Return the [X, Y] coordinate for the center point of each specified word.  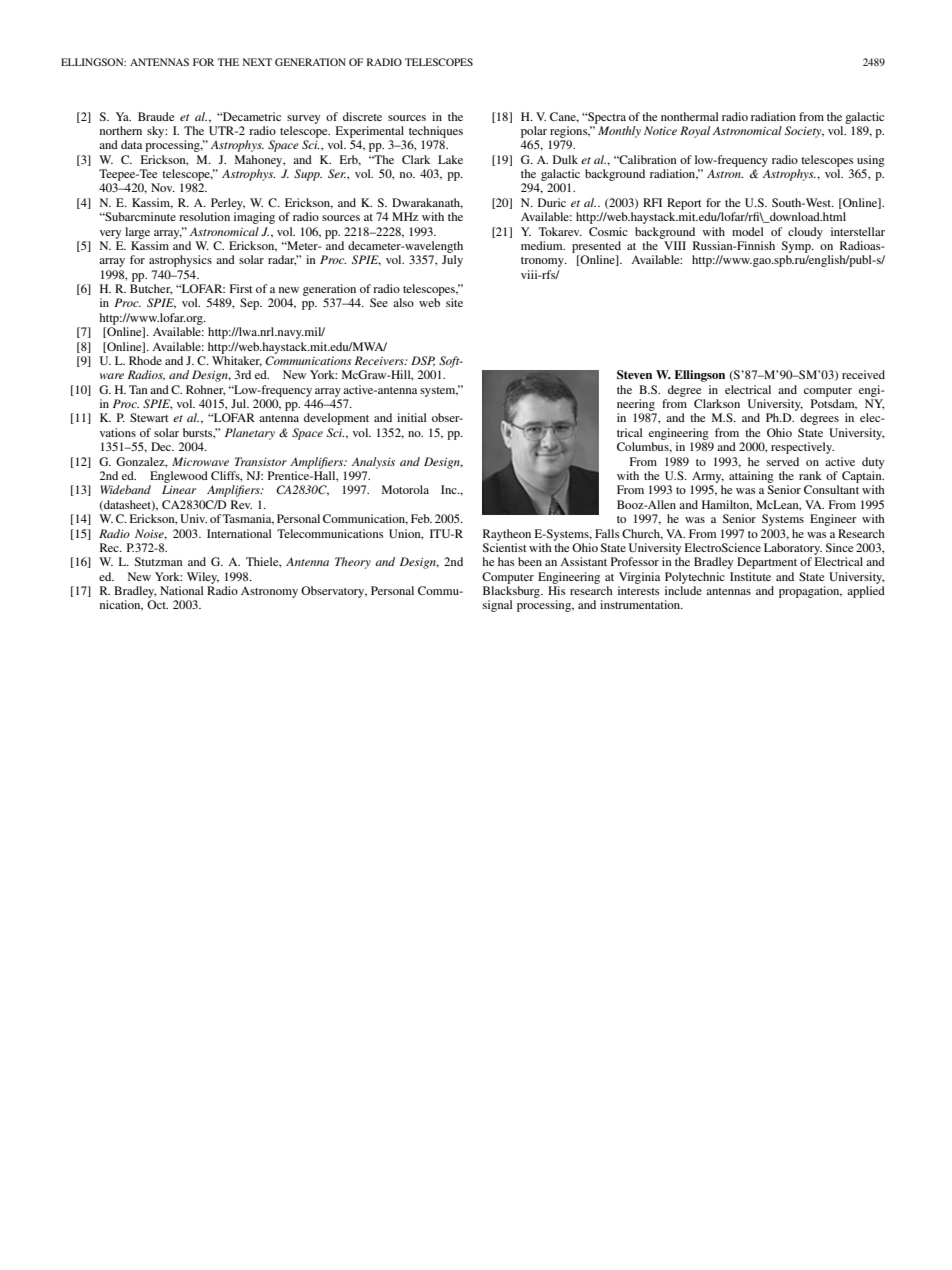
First [241, 288]
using [871, 161]
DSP [423, 361]
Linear [179, 489]
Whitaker [237, 361]
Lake [450, 159]
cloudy [805, 233]
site [454, 302]
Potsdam [834, 404]
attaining [751, 477]
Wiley [203, 578]
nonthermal [690, 116]
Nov [163, 187]
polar [534, 132]
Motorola [405, 489]
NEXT [257, 62]
